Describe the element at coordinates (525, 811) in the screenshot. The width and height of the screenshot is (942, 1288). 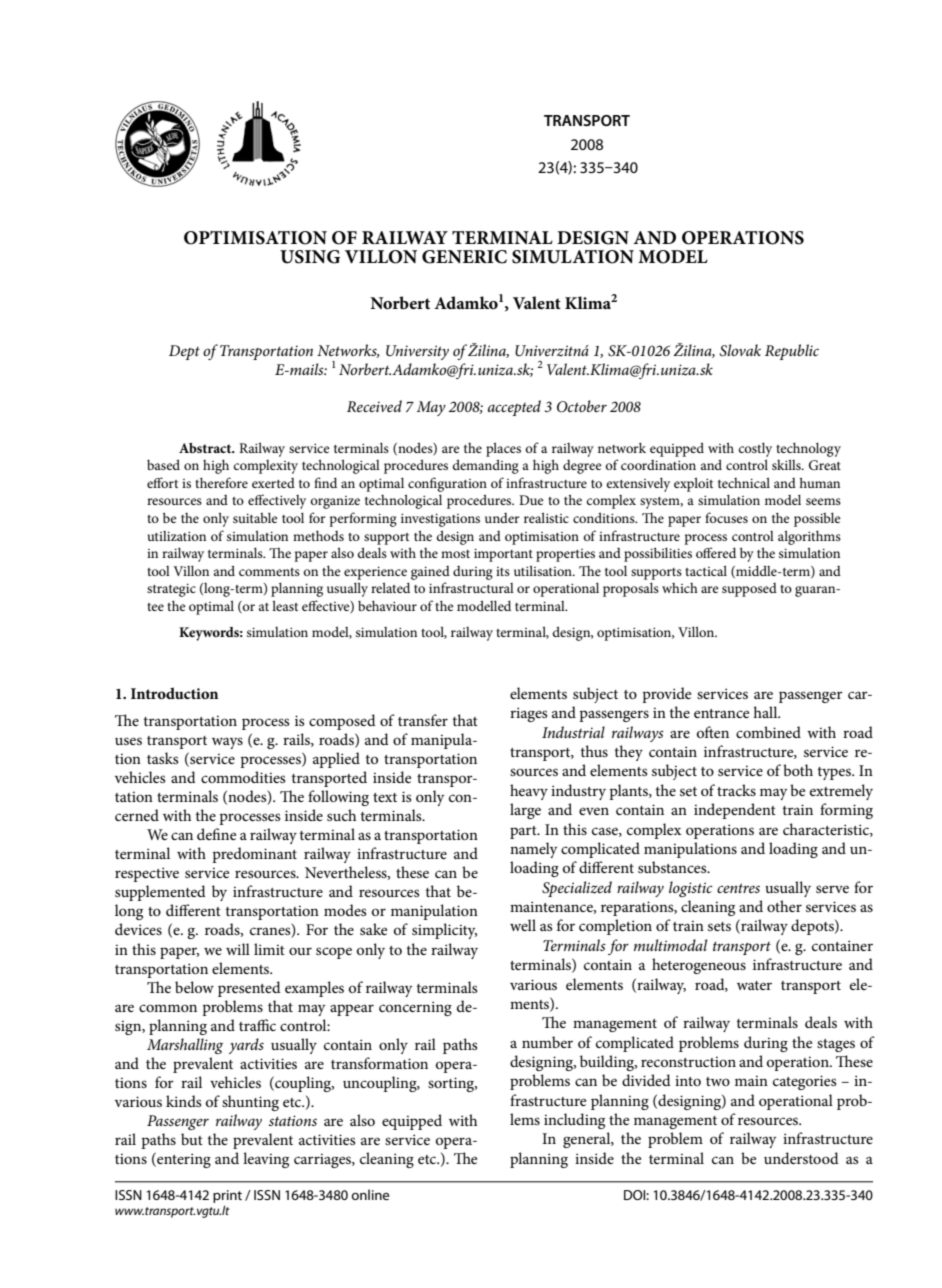
I see `large` at that location.
